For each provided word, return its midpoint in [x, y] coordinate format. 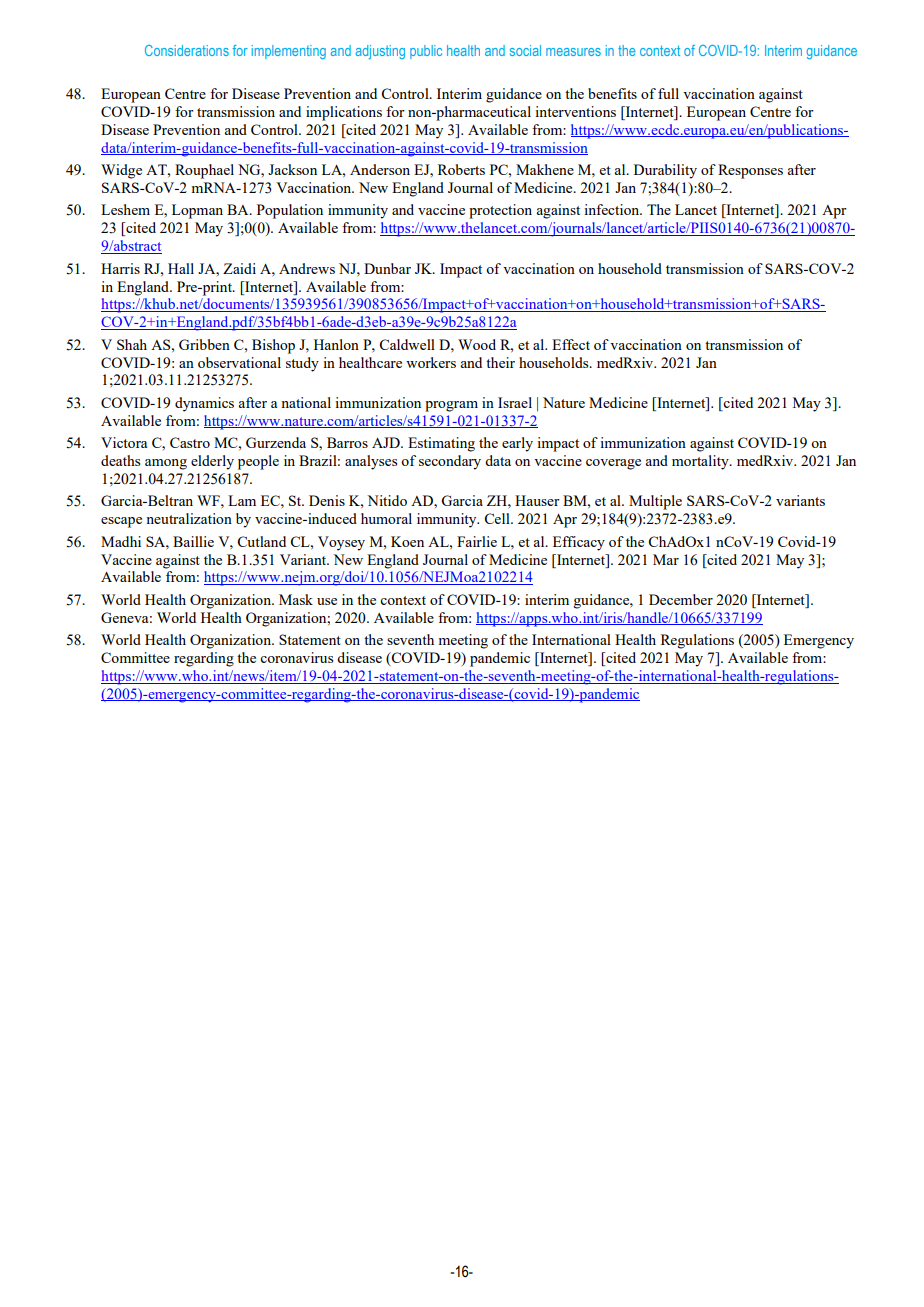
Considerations [187, 50]
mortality [701, 462]
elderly [212, 462]
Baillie [193, 541]
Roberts [461, 169]
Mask [296, 599]
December [681, 599]
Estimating [441, 444]
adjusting [380, 52]
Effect [571, 344]
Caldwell [407, 344]
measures [573, 52]
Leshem [125, 209]
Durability [665, 171]
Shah [132, 344]
